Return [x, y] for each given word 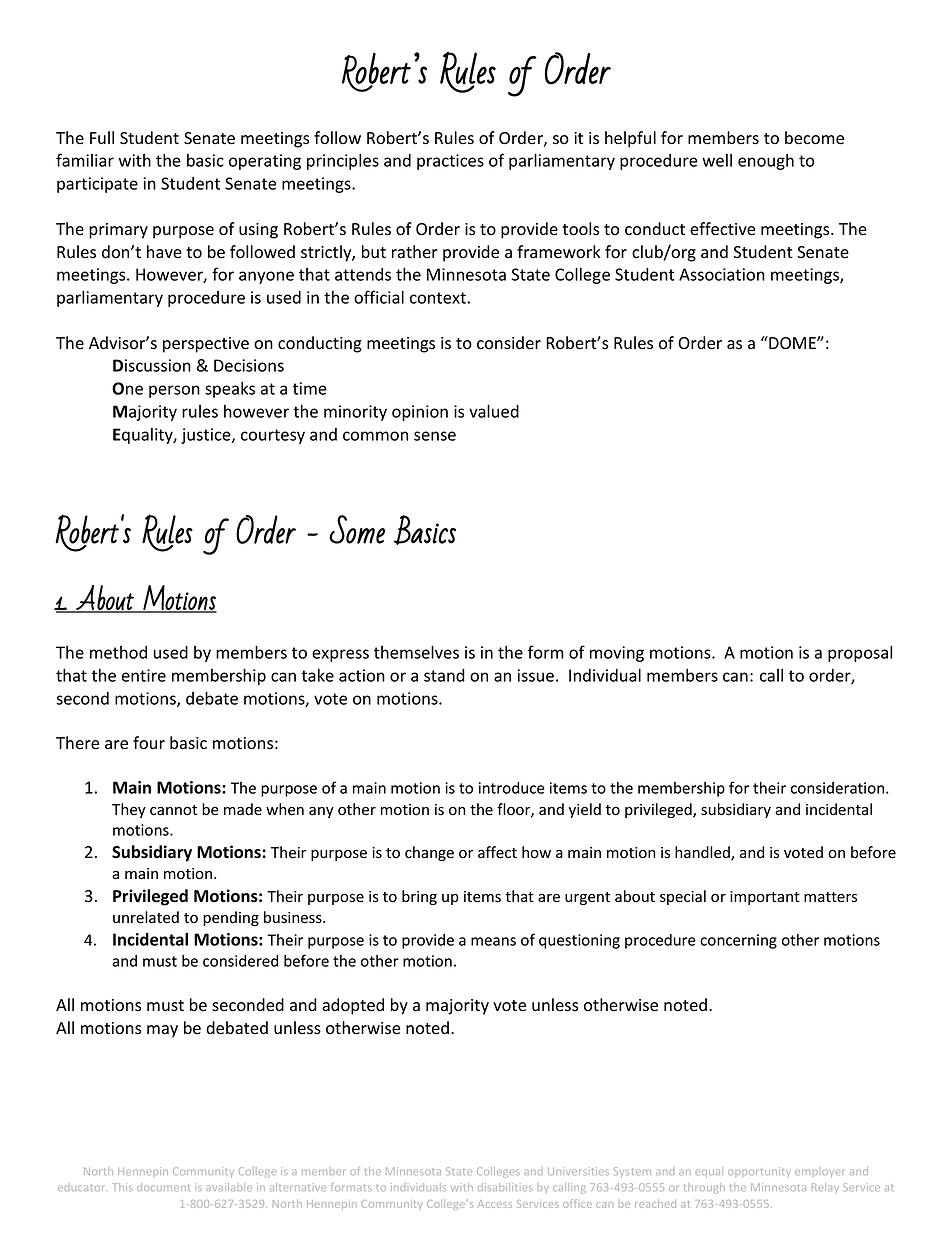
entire [144, 675]
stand [444, 675]
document [163, 1187]
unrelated [146, 917]
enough [766, 162]
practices [450, 162]
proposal [860, 653]
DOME [792, 343]
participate [97, 185]
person [174, 391]
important [765, 898]
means [493, 941]
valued [494, 411]
